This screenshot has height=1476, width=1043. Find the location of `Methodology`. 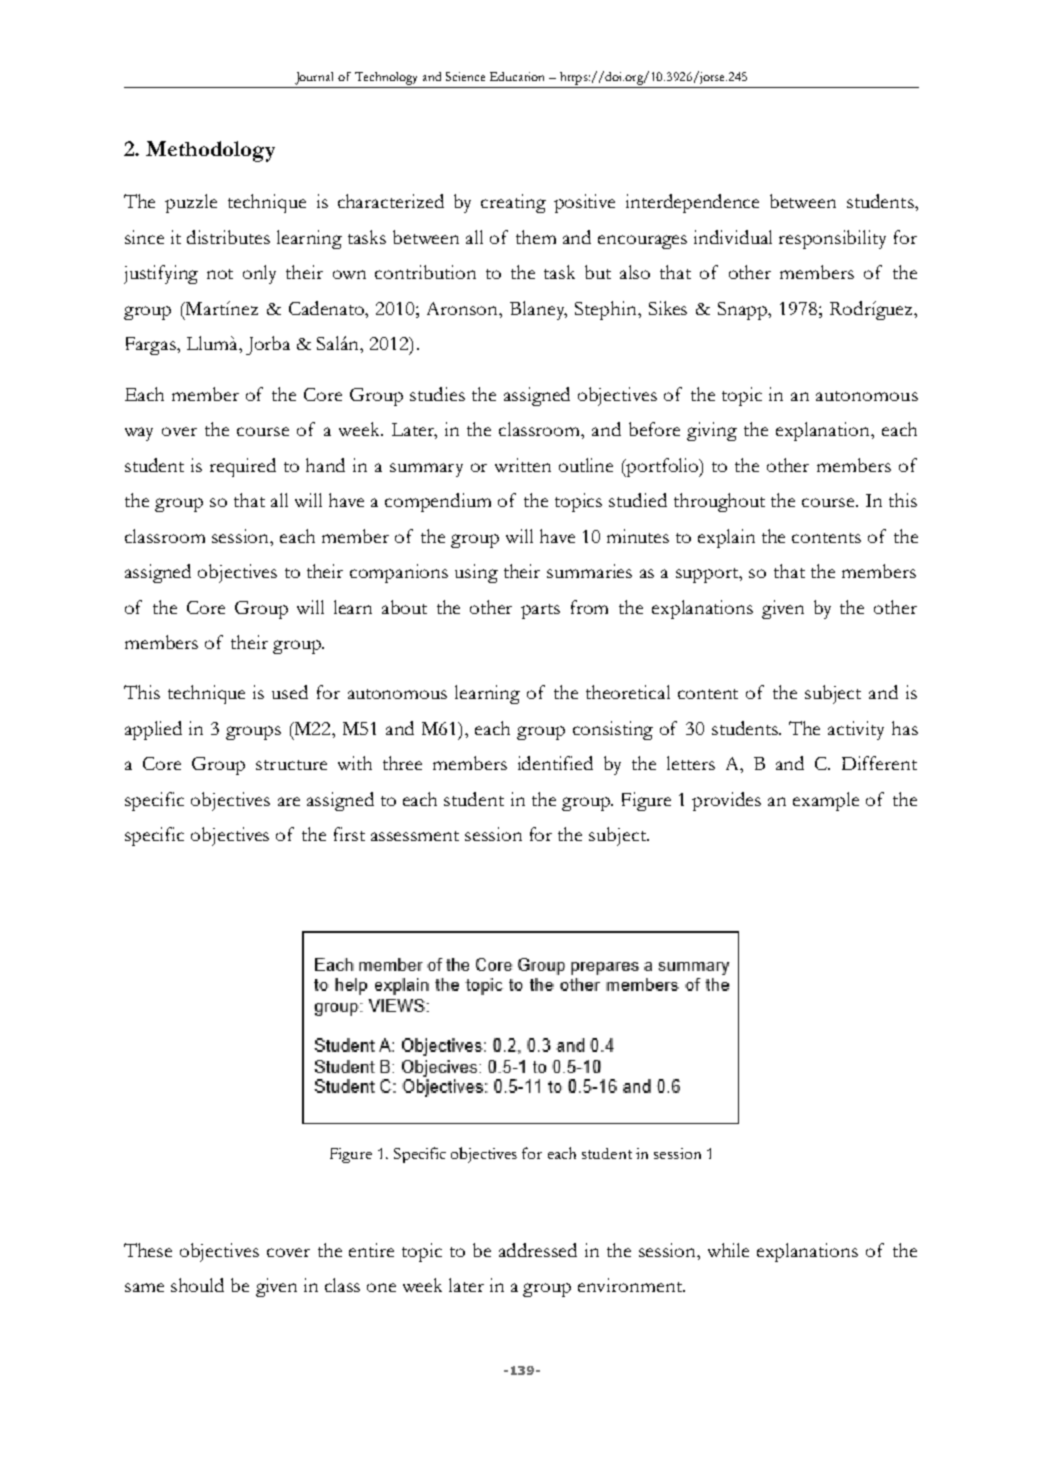

Methodology is located at coordinates (210, 151).
